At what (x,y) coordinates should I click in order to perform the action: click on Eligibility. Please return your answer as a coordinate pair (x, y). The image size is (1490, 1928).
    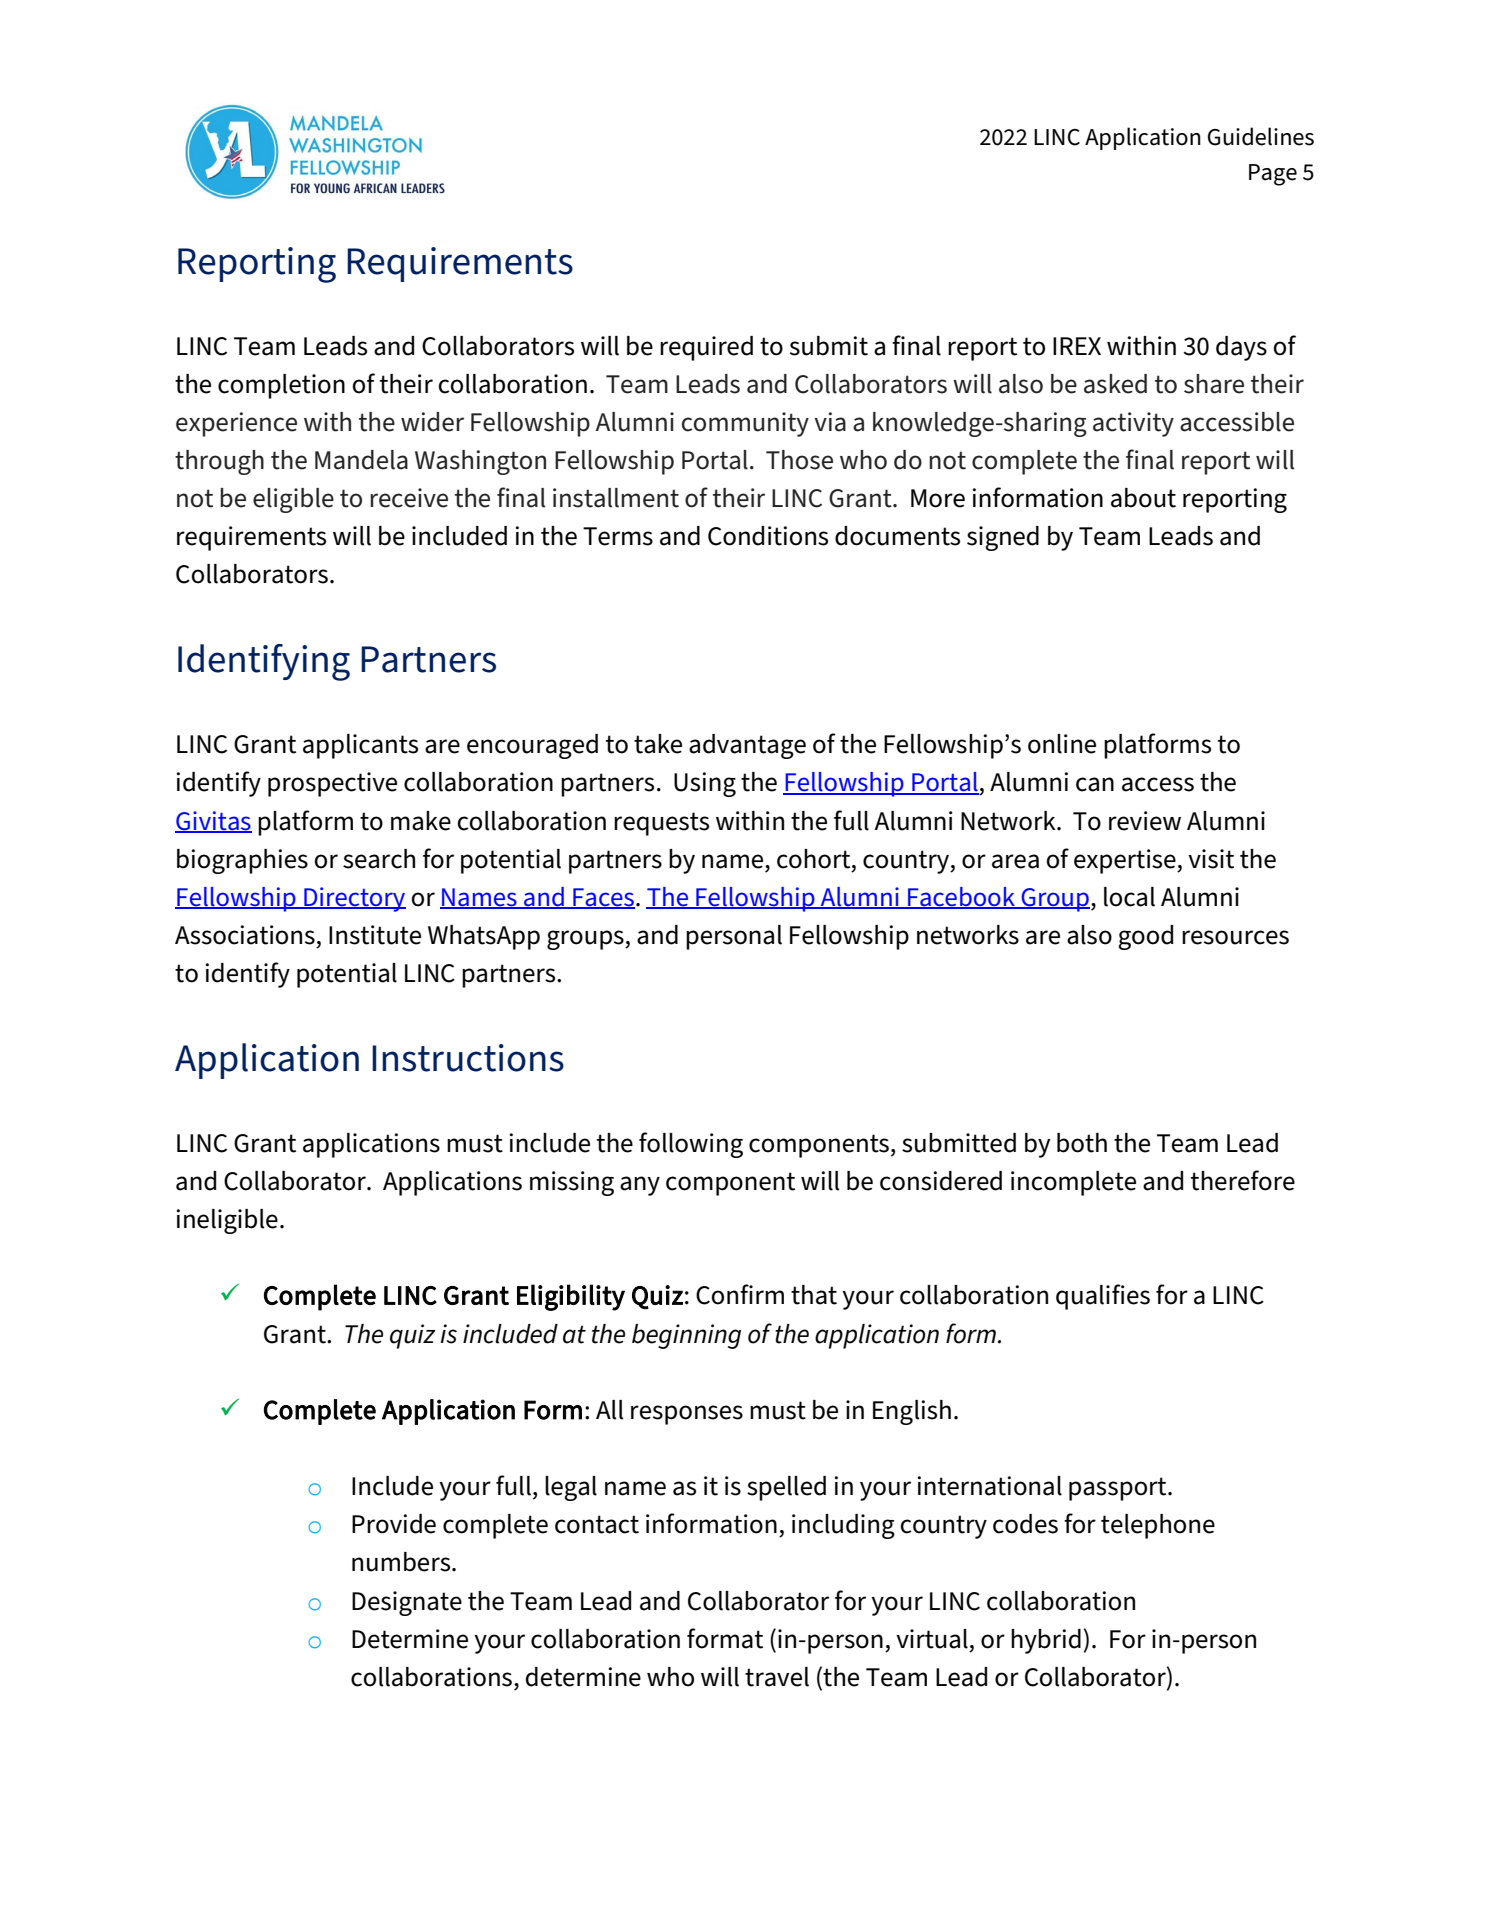
    Looking at the image, I should click on (571, 1297).
